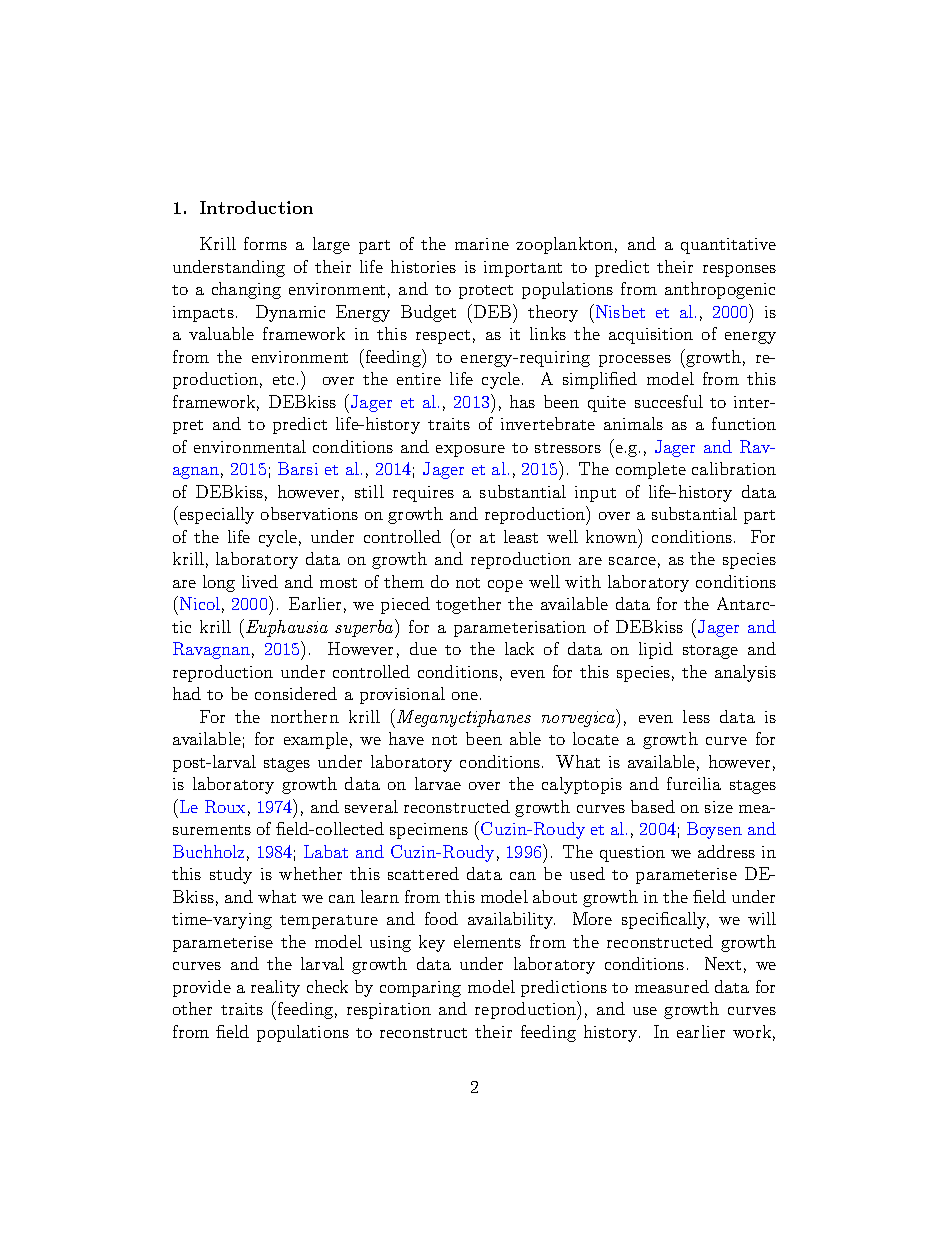  What do you see at coordinates (651, 470) in the screenshot?
I see `complete` at bounding box center [651, 470].
